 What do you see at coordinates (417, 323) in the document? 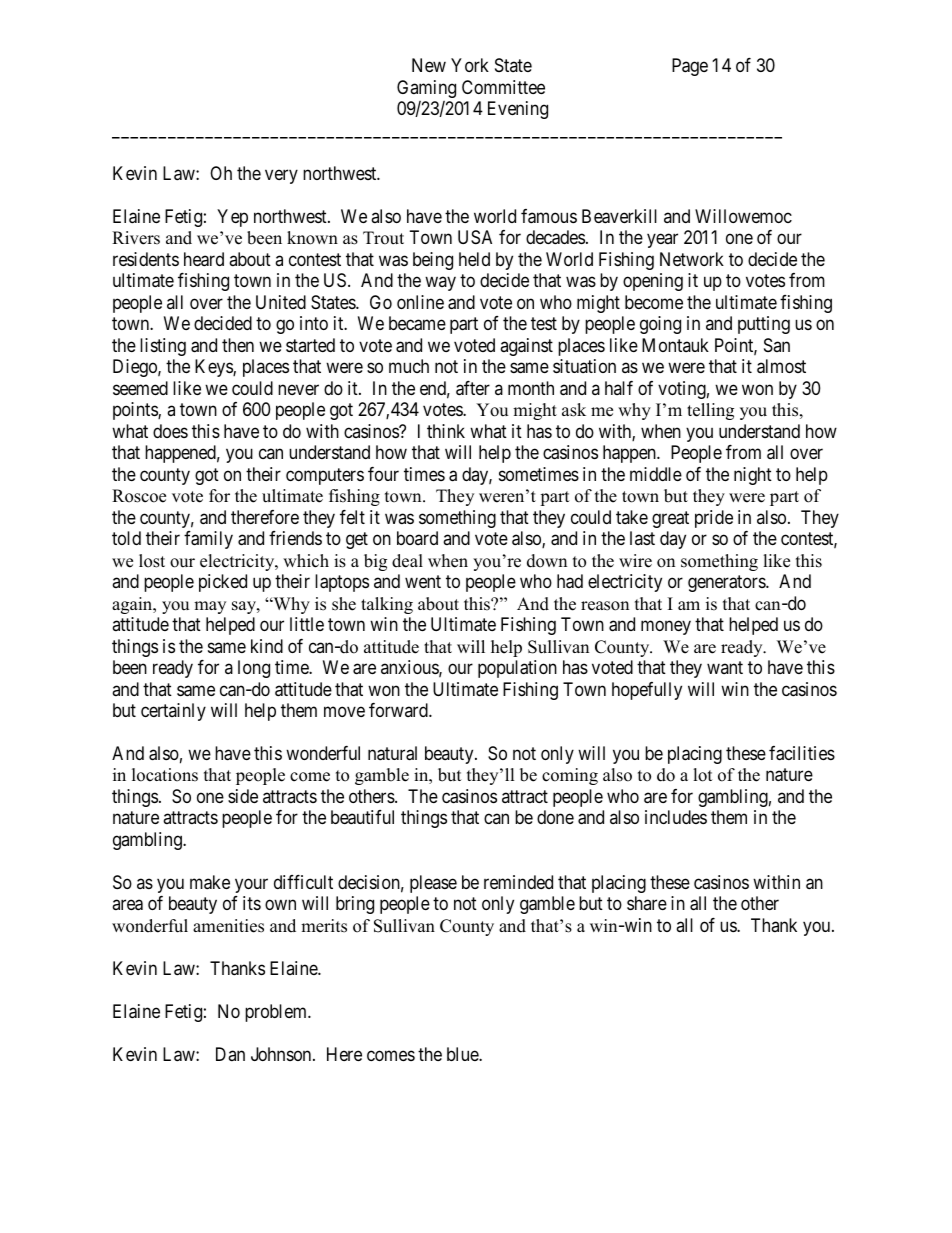
I see `became` at bounding box center [417, 323].
